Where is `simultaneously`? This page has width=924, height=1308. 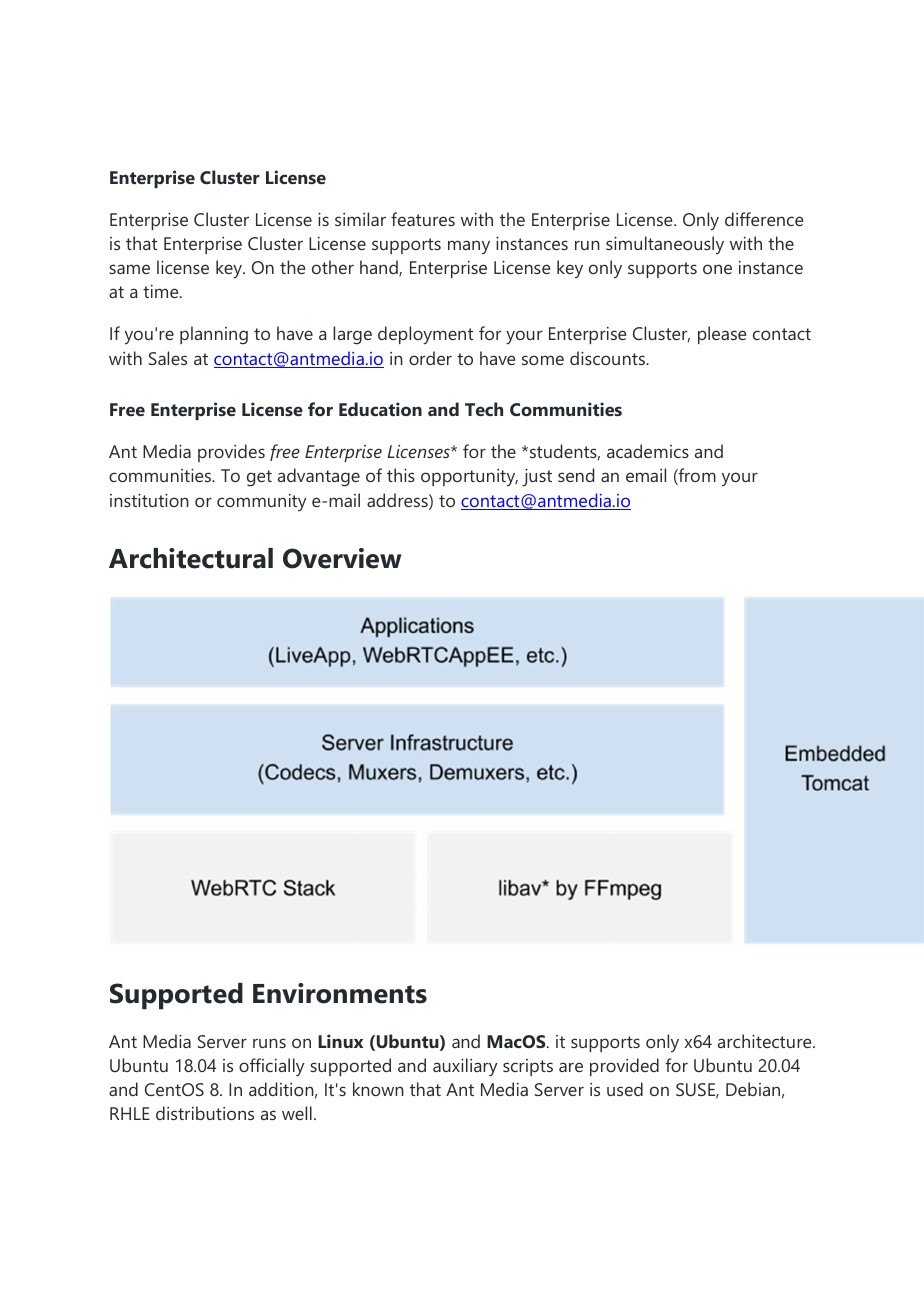 simultaneously is located at coordinates (665, 245).
